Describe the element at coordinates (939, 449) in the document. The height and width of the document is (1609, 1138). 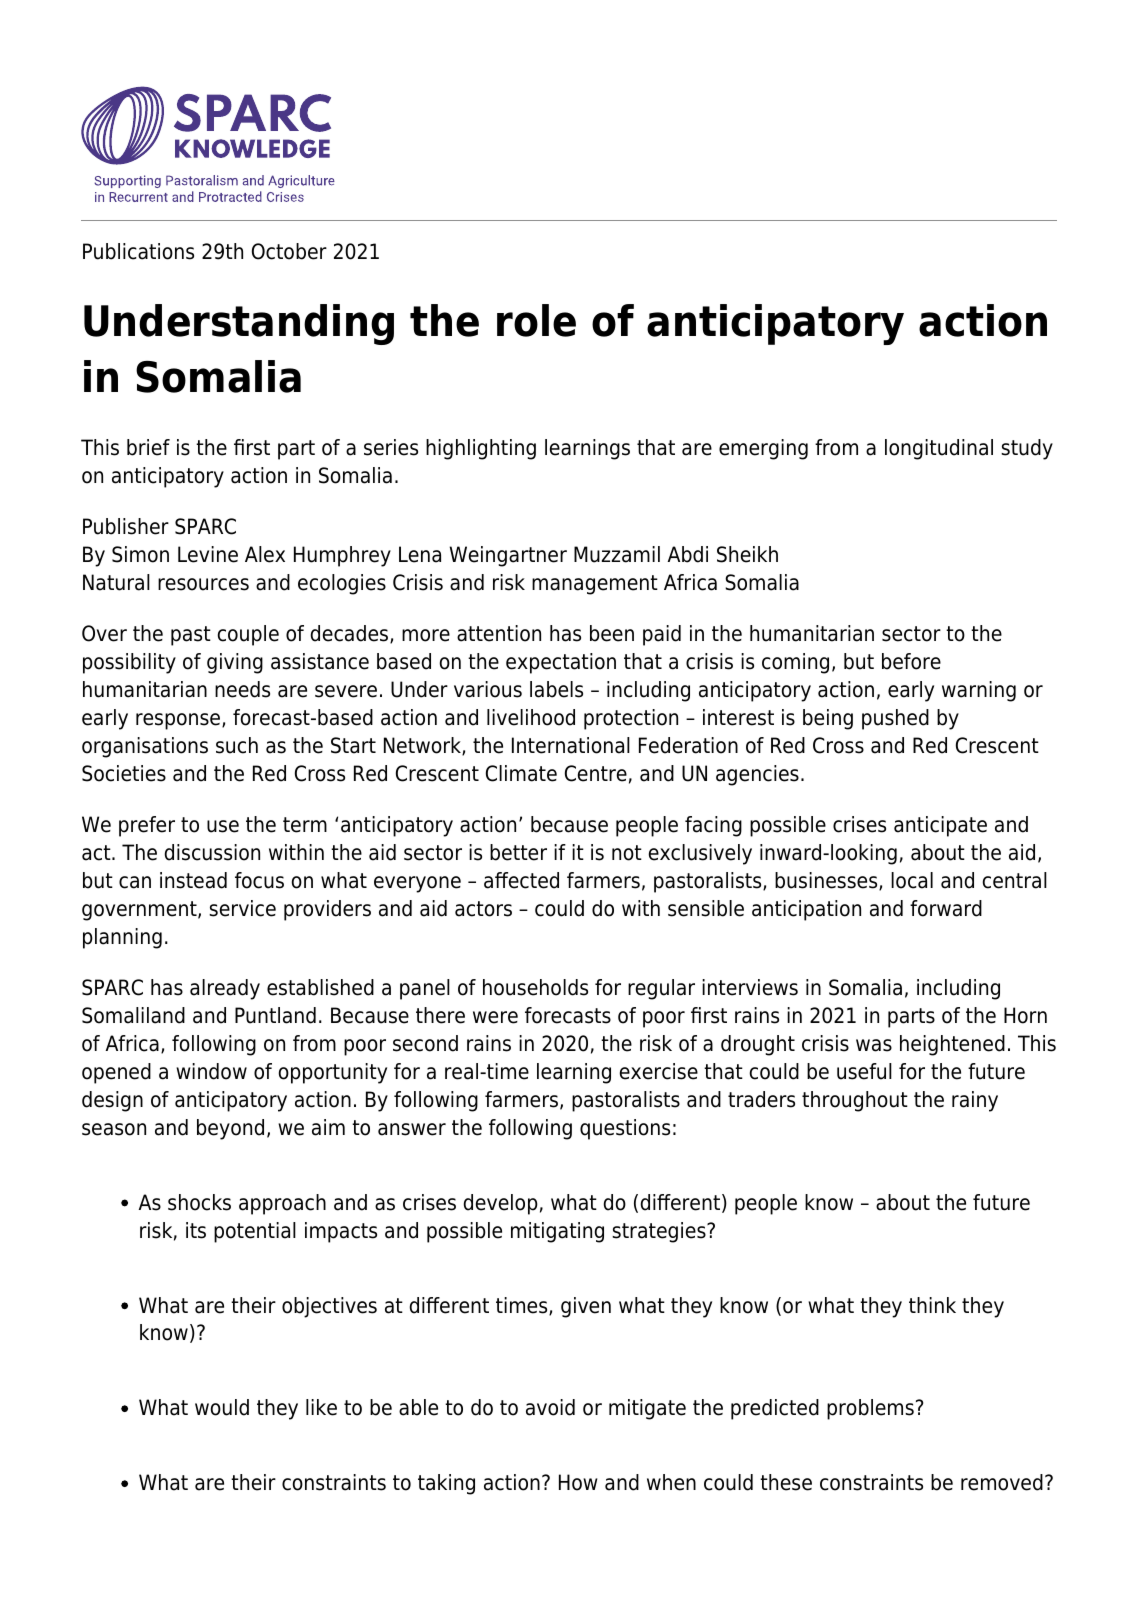
I see `longitudinal` at that location.
